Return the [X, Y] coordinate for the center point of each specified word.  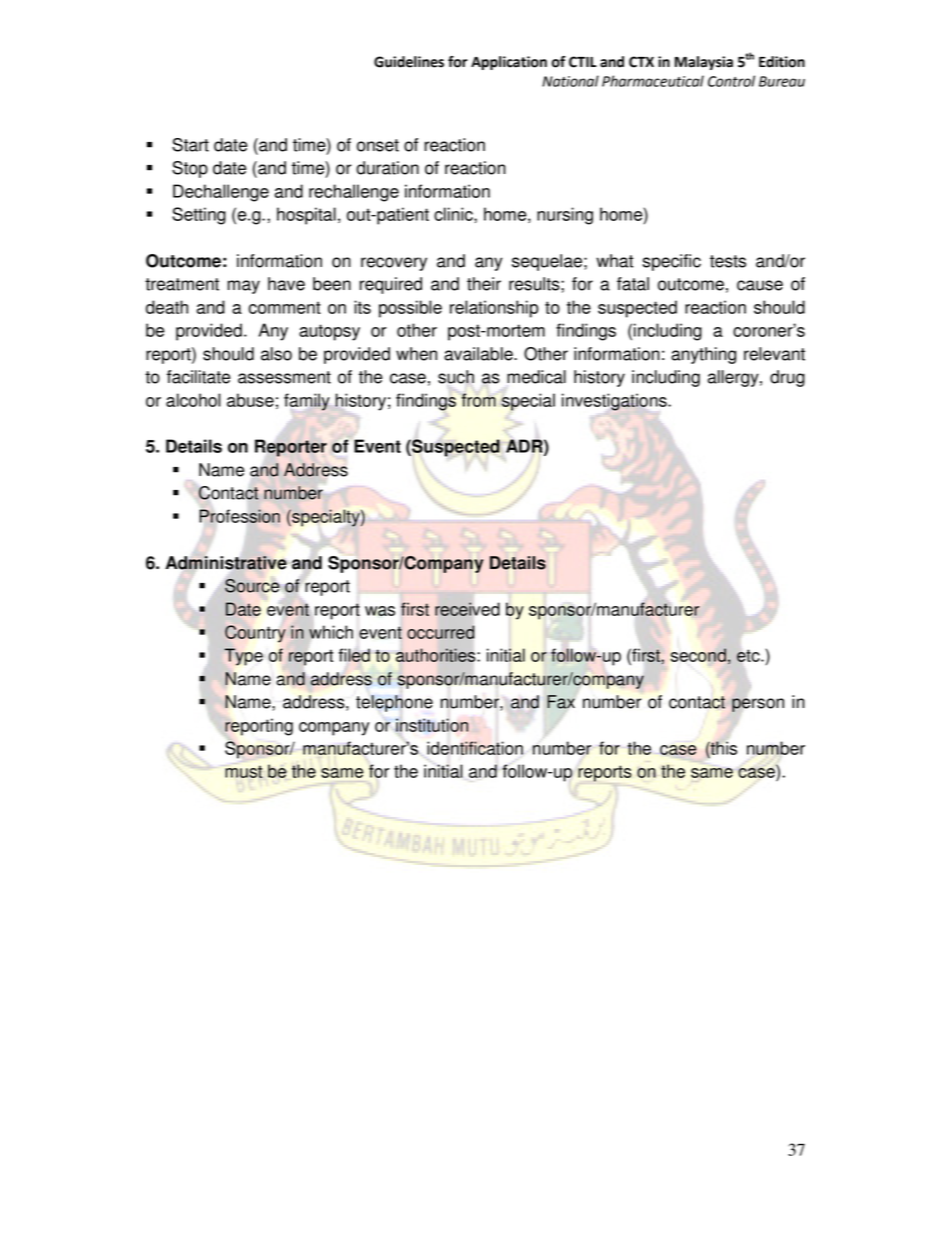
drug [787, 378]
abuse [250, 400]
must [244, 771]
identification [475, 748]
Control [731, 81]
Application [509, 63]
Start [190, 145]
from [478, 400]
